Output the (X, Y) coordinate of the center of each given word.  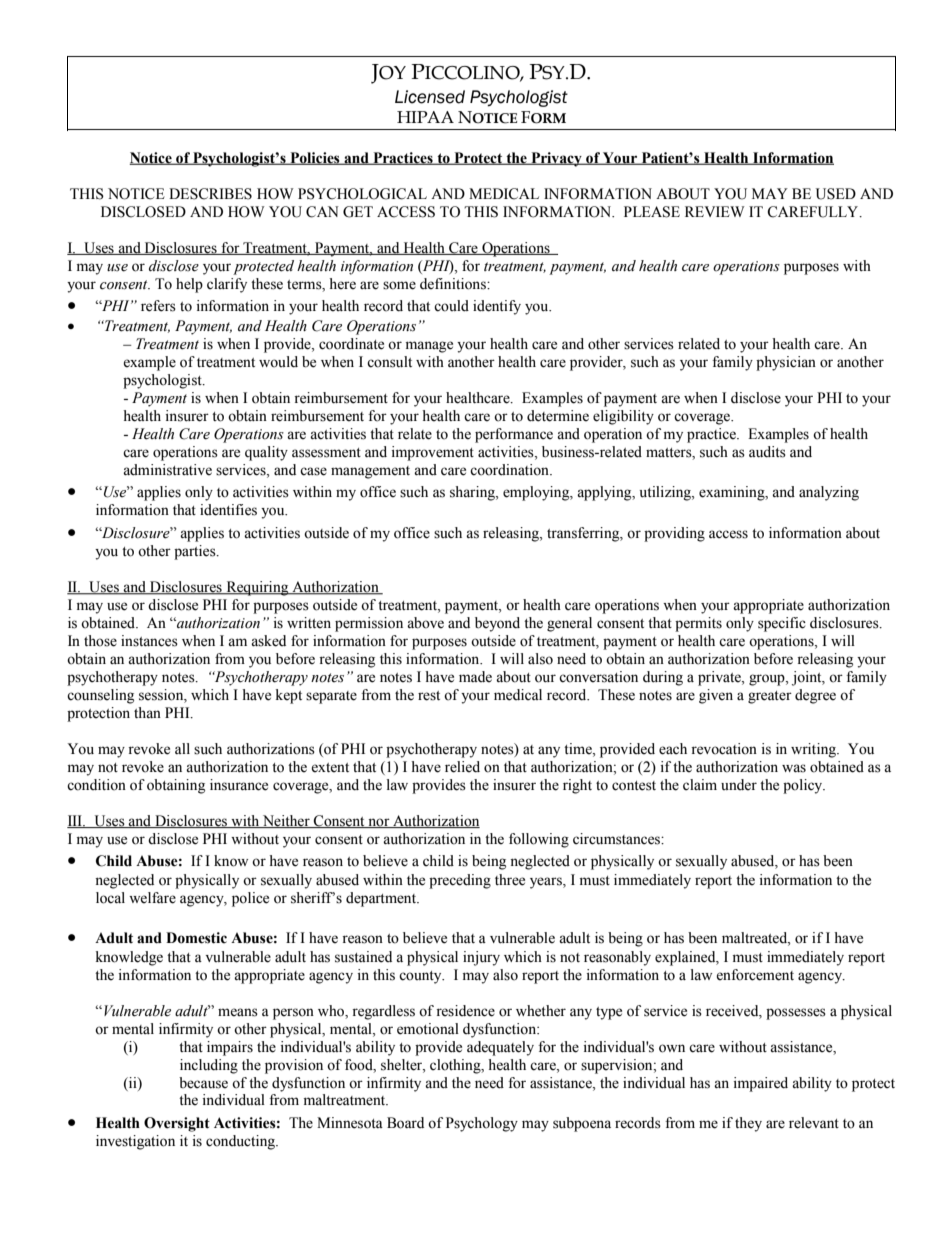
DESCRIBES (210, 194)
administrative (167, 470)
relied (462, 767)
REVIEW (715, 211)
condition (96, 785)
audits (767, 452)
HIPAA (425, 117)
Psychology (482, 1124)
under (739, 785)
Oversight (177, 1124)
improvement (433, 453)
